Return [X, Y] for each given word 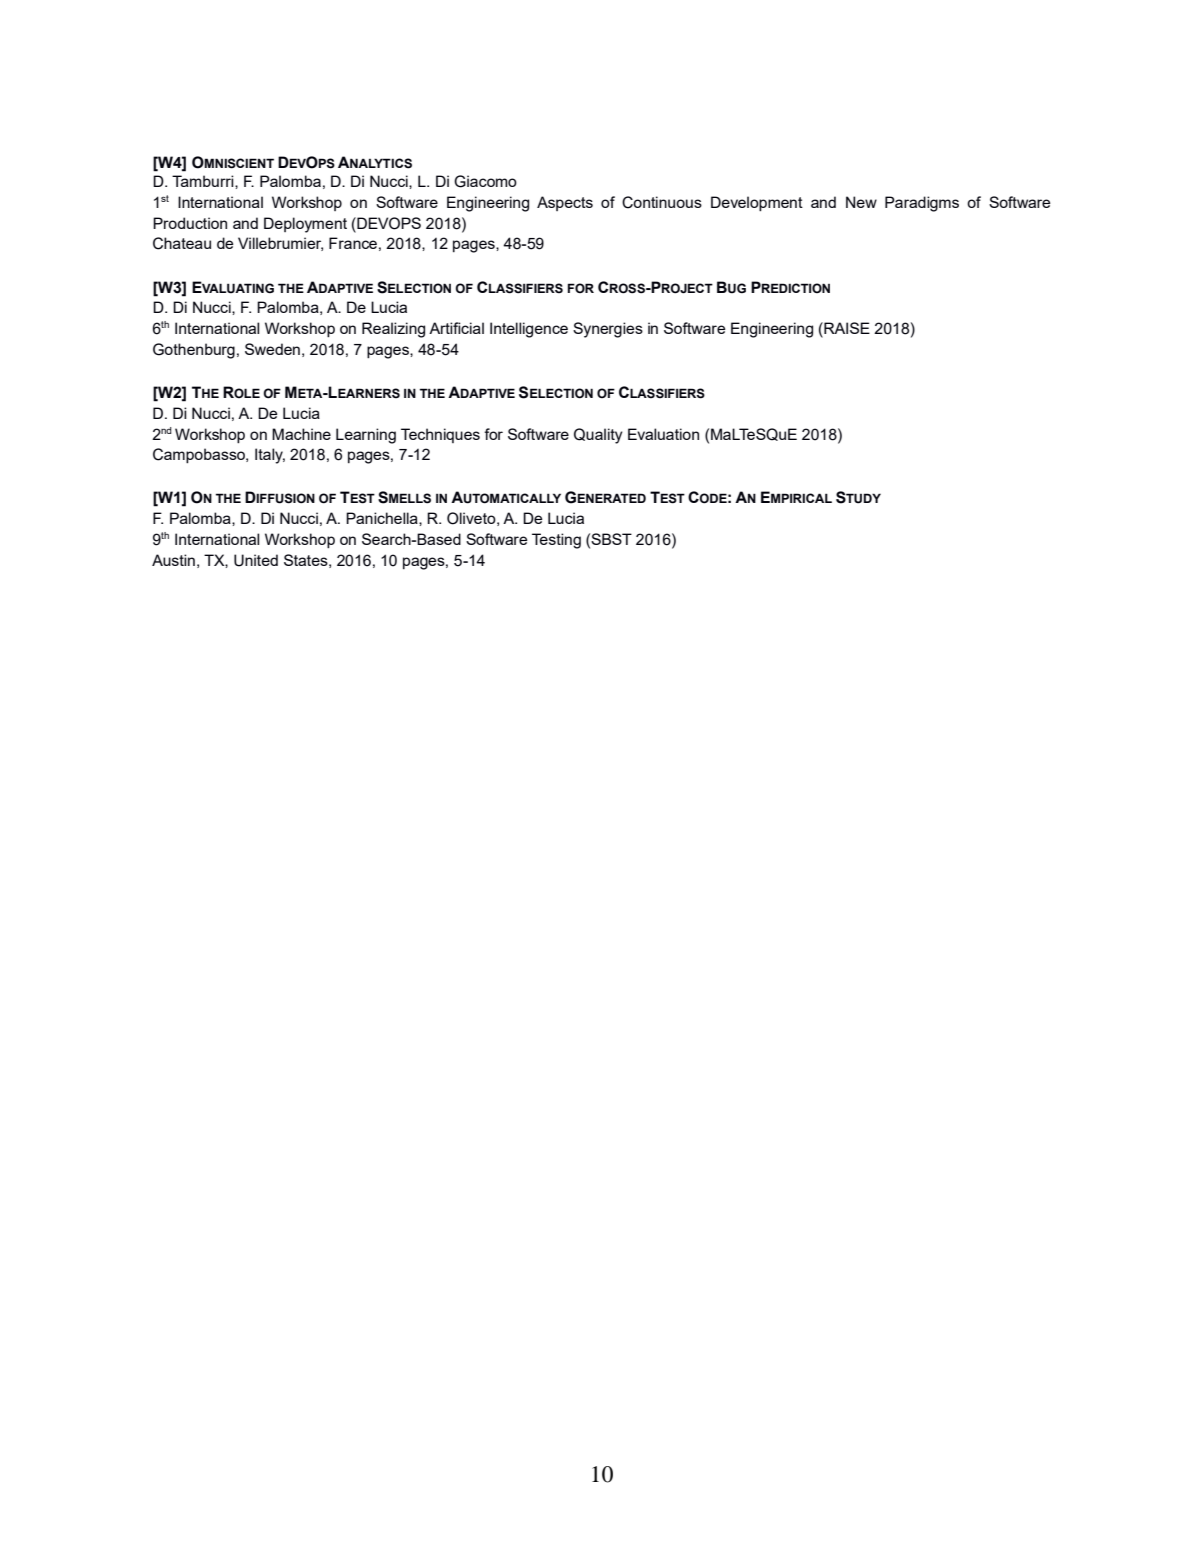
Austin [173, 560]
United [256, 560]
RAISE [846, 328]
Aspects [565, 203]
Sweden [272, 349]
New [861, 202]
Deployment [305, 225]
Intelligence [529, 330]
